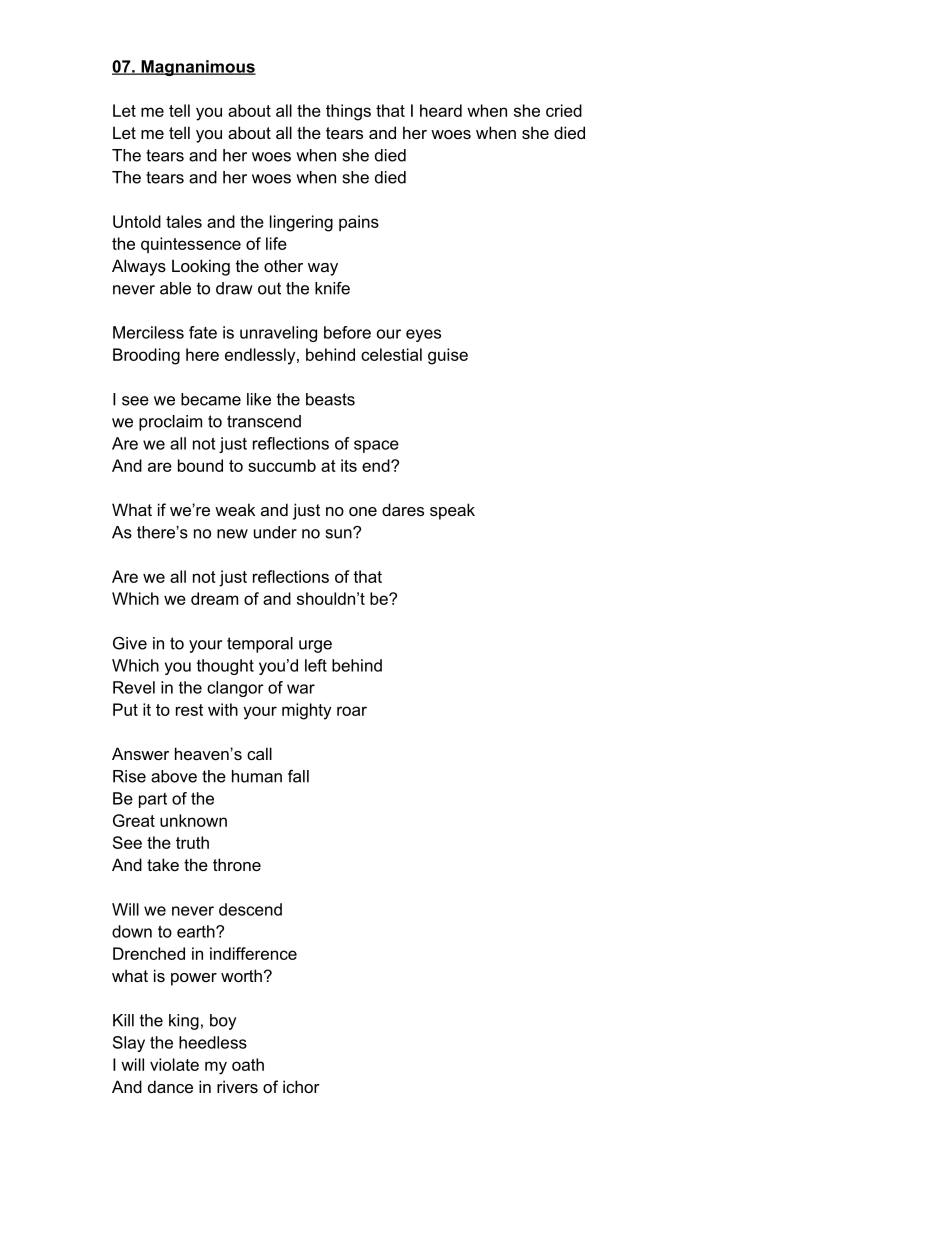 This screenshot has width=952, height=1233. What do you see at coordinates (197, 68) in the screenshot?
I see `Magnanimous` at bounding box center [197, 68].
